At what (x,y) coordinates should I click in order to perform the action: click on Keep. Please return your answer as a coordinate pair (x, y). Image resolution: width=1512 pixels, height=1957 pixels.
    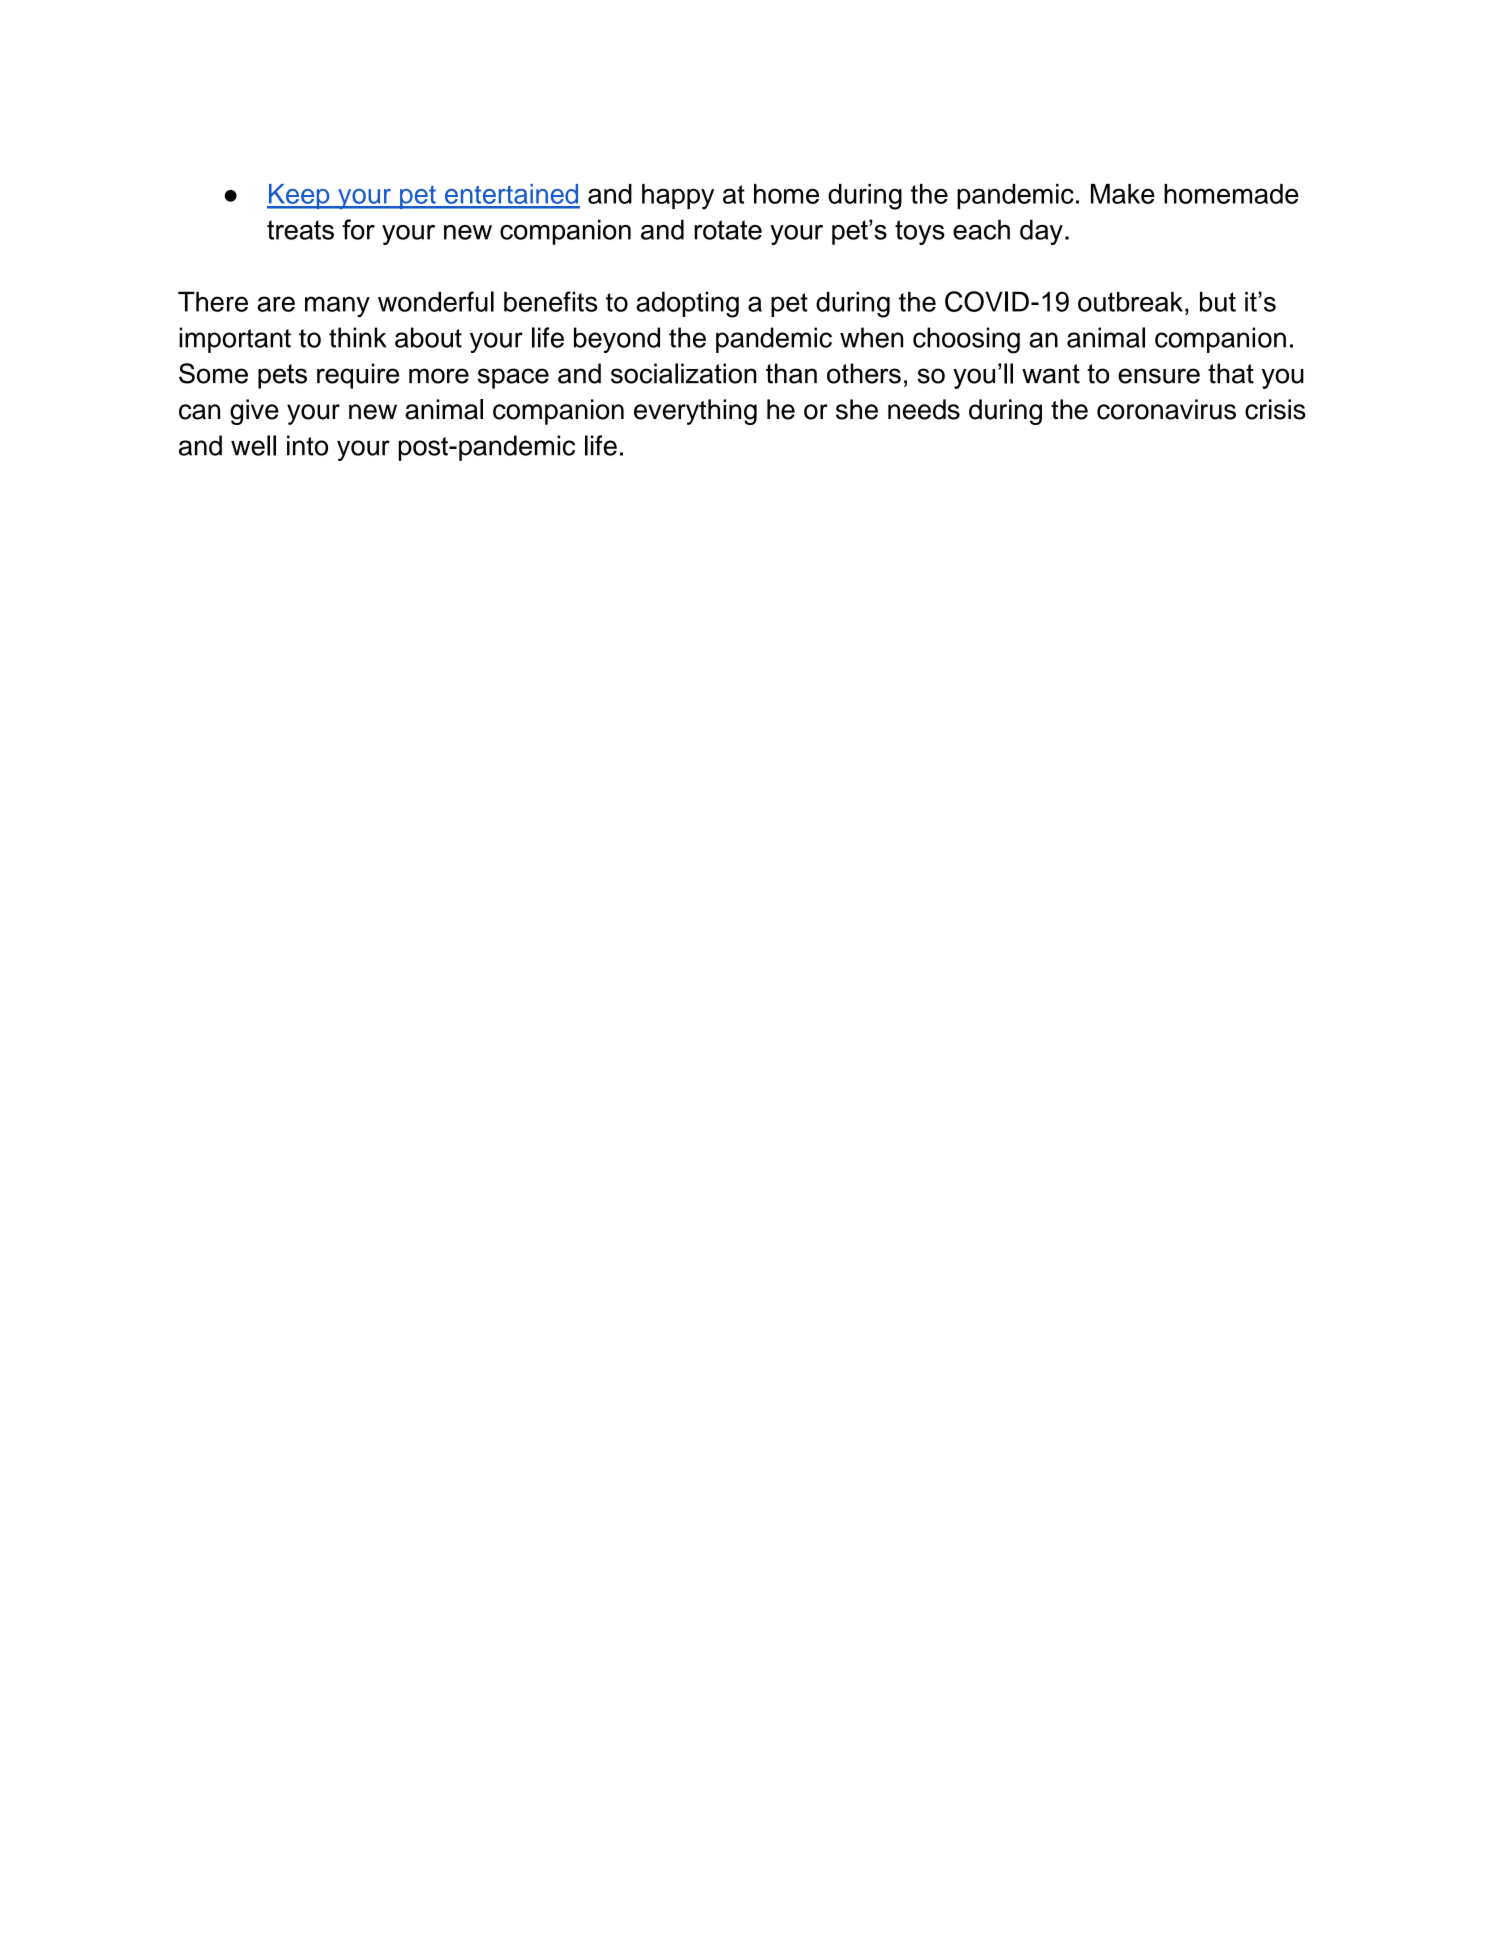
    Looking at the image, I should click on (299, 196).
